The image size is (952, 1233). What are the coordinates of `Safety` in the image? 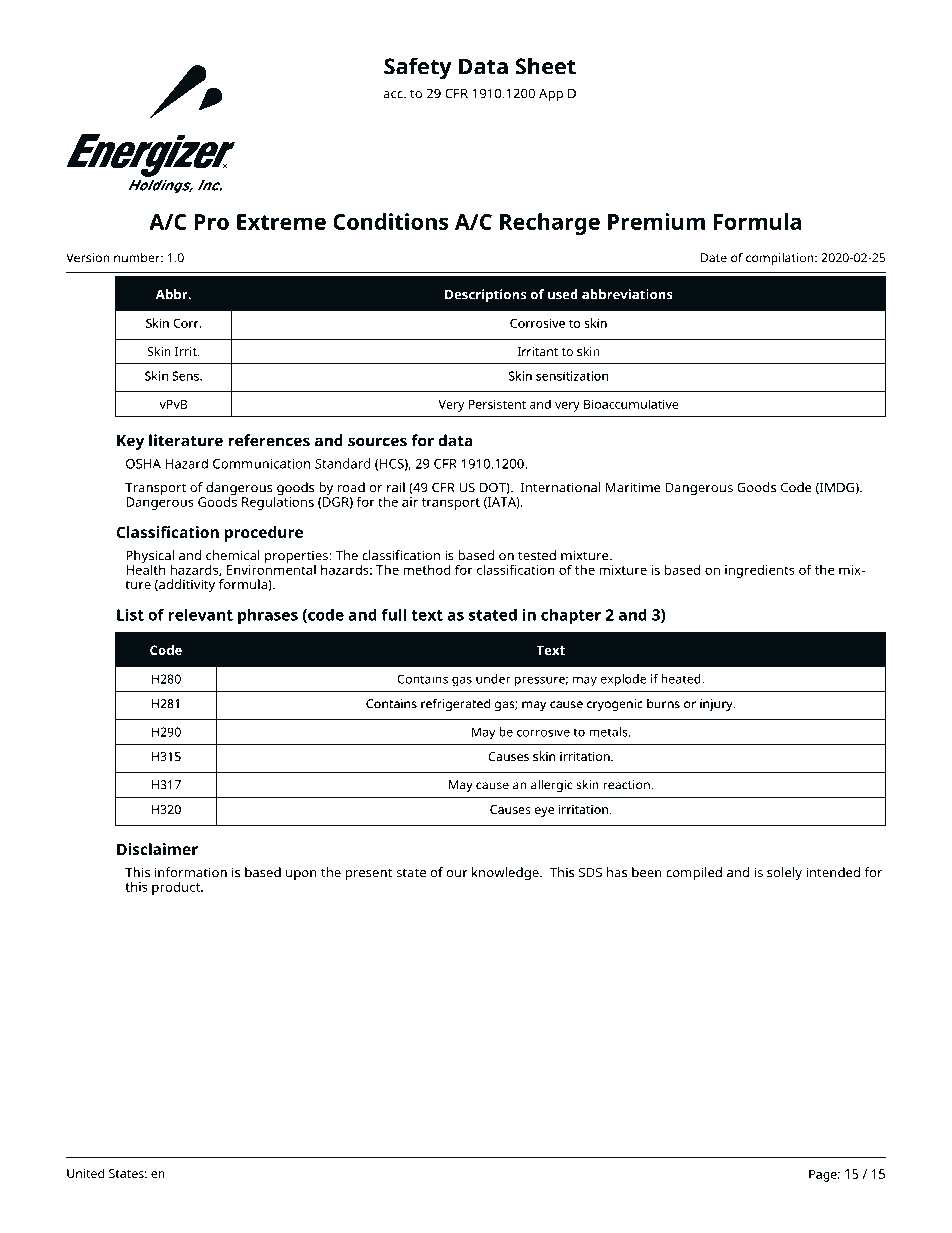 It's located at (418, 68).
